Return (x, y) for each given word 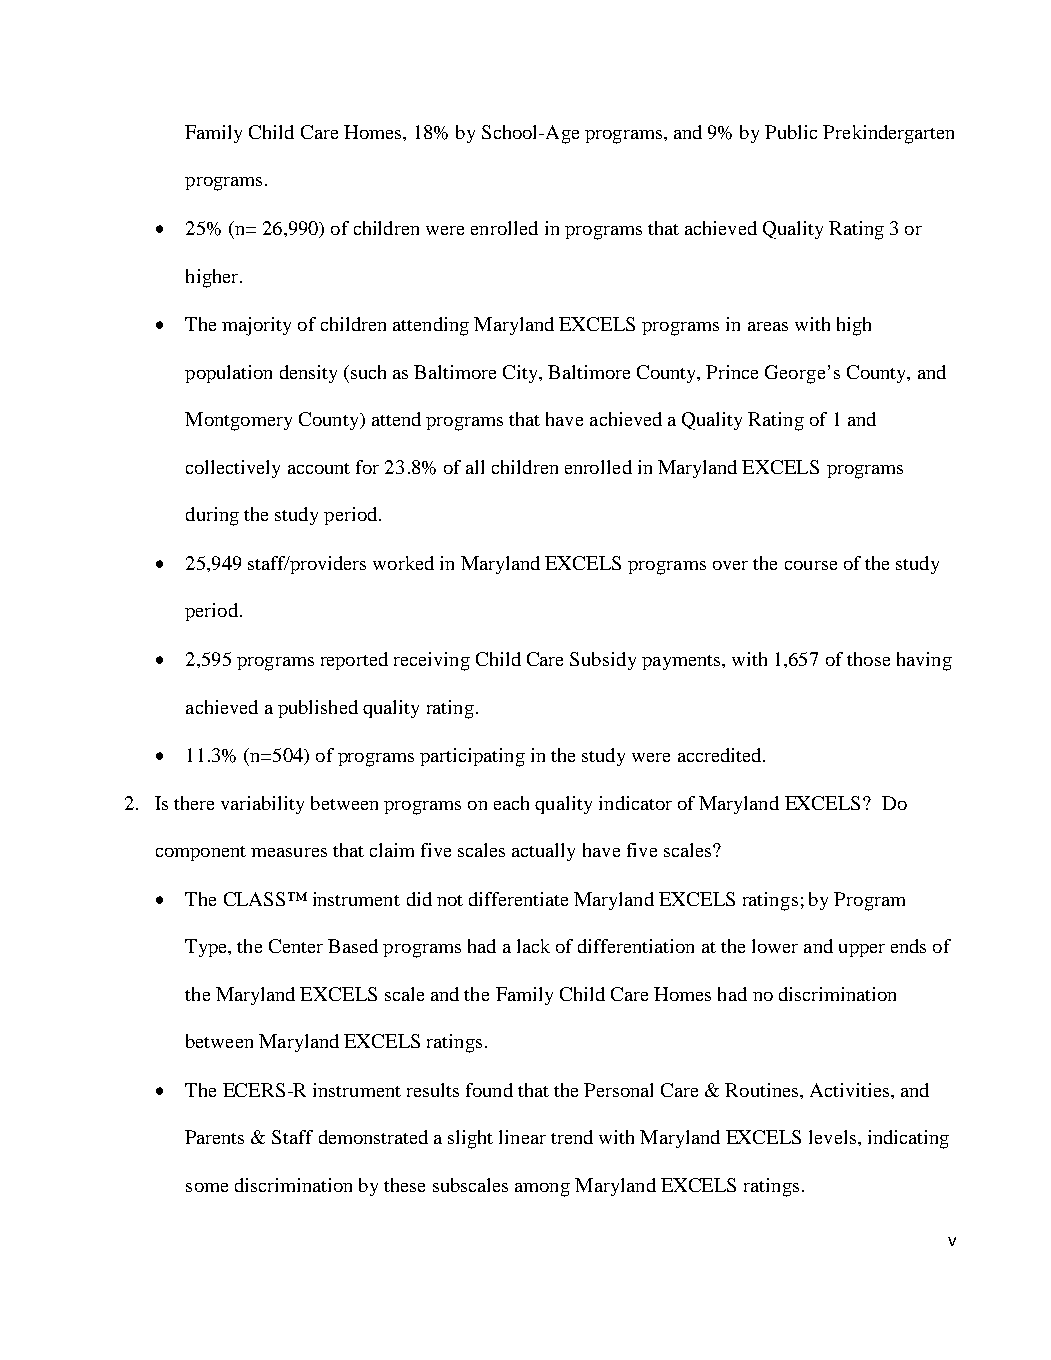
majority (256, 326)
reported (354, 661)
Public (791, 132)
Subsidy (603, 661)
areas (768, 326)
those (868, 659)
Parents (214, 1137)
